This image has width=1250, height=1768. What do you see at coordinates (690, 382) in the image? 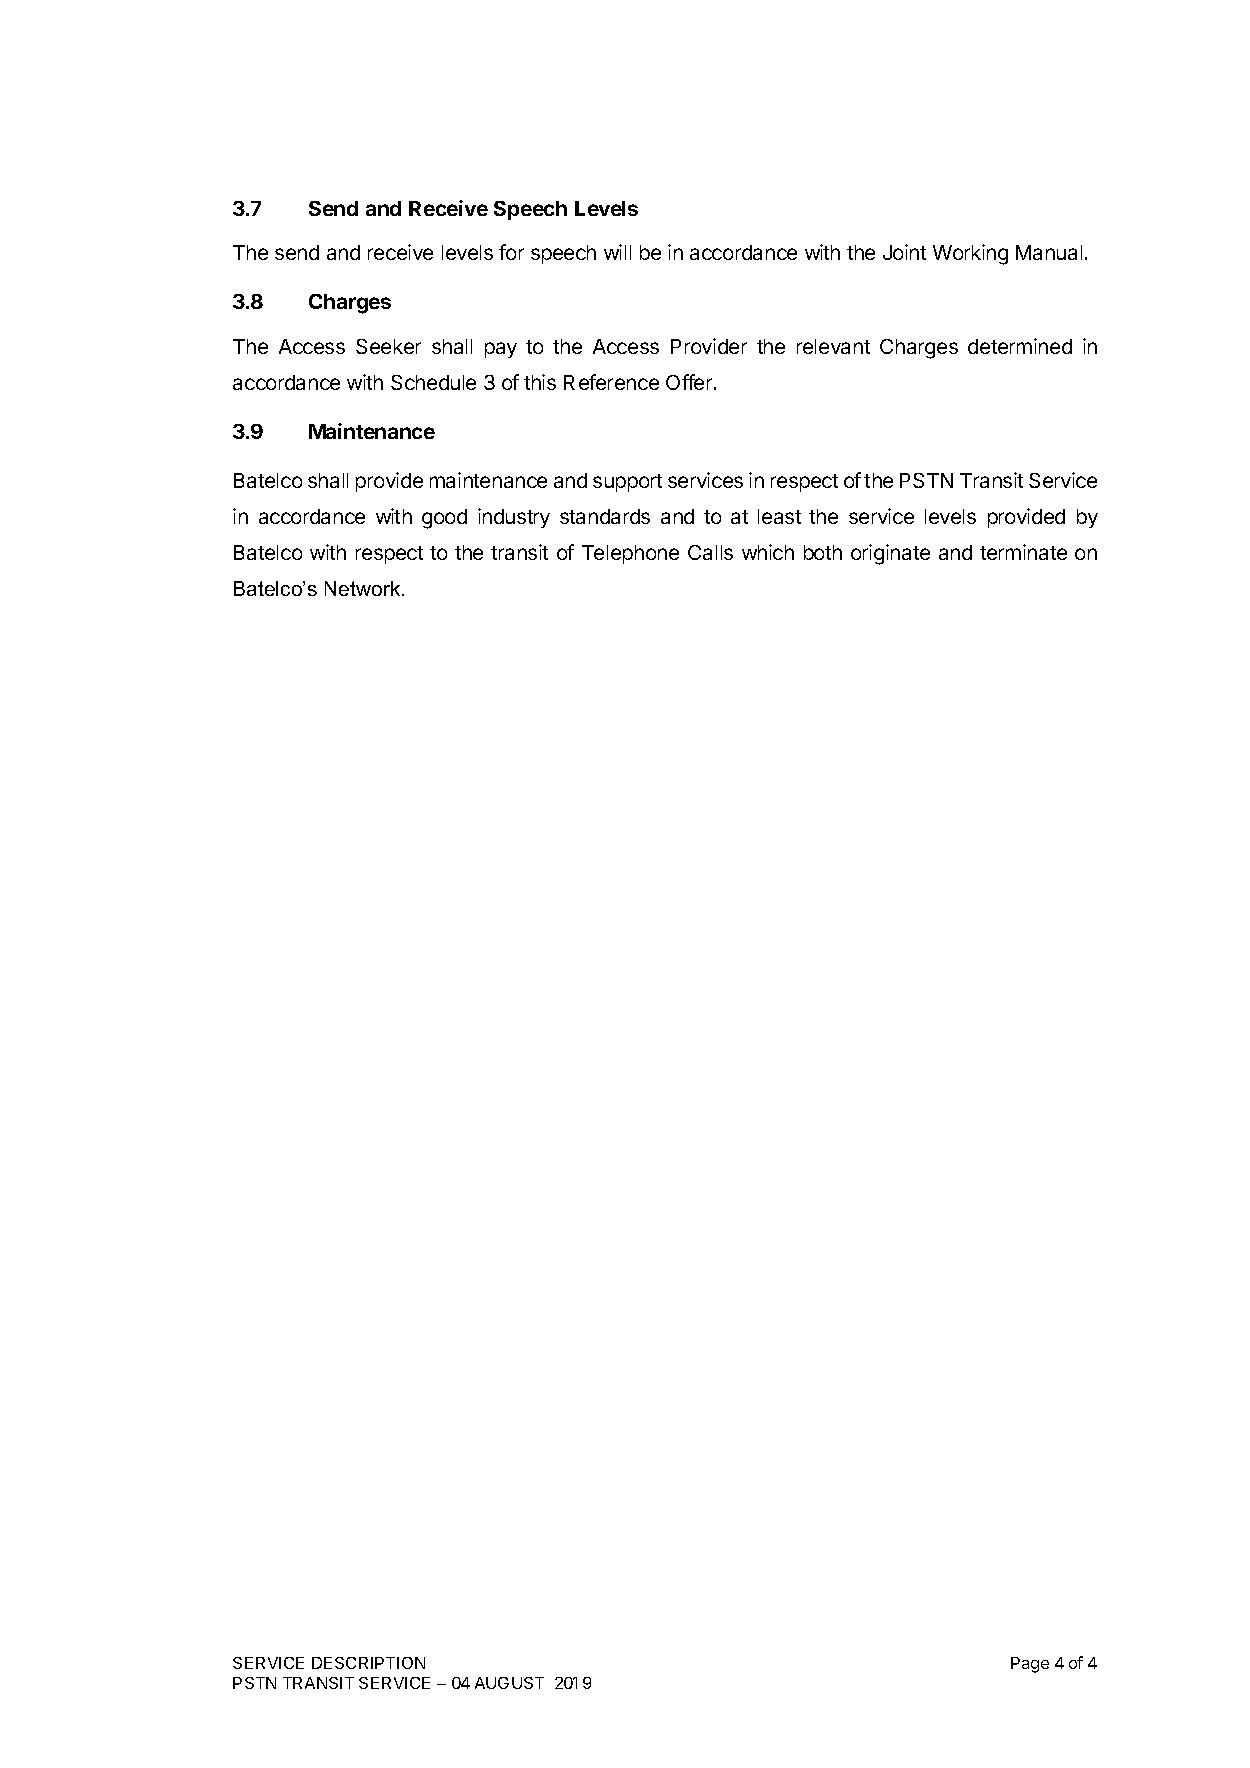
I see `Offer` at bounding box center [690, 382].
